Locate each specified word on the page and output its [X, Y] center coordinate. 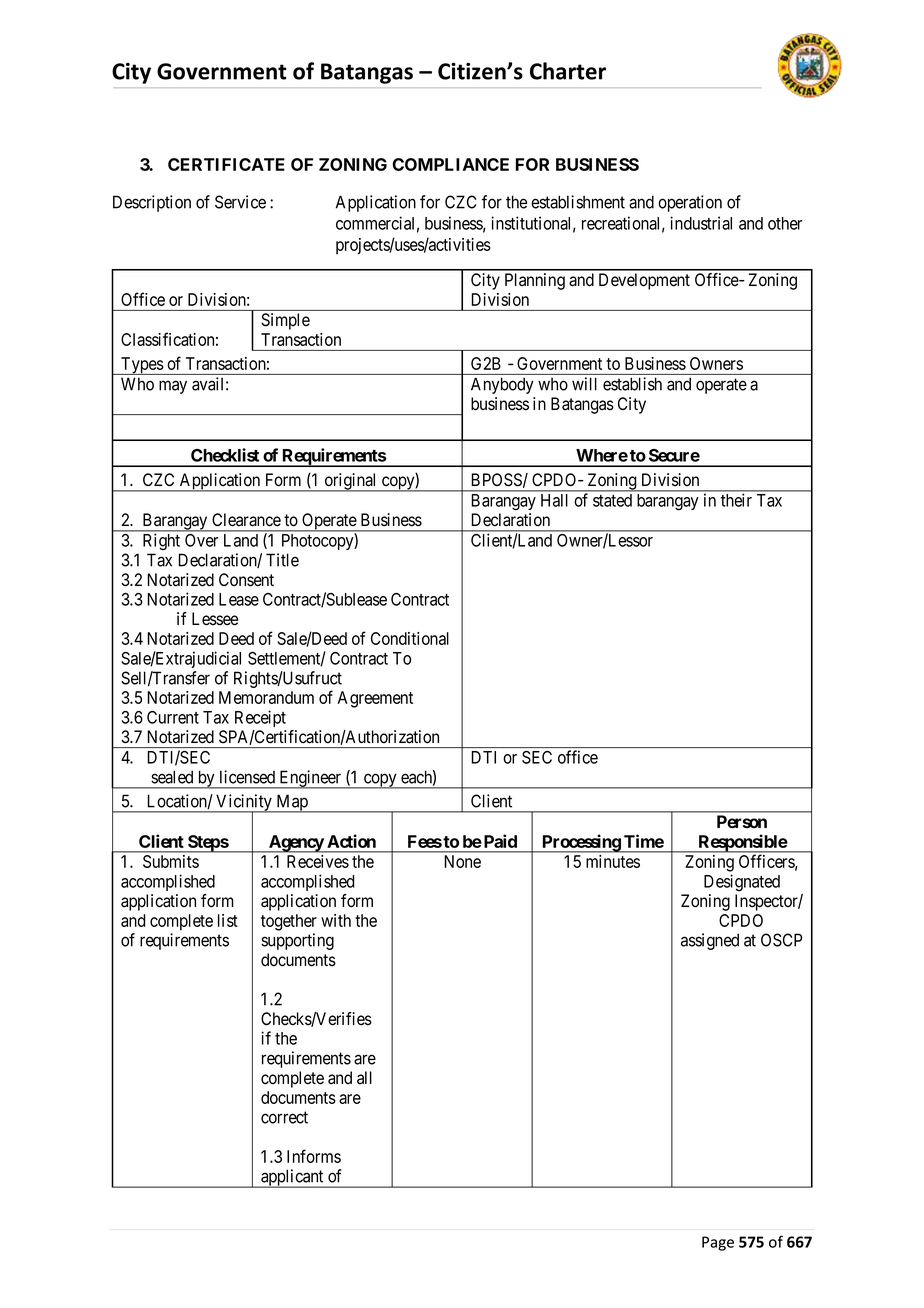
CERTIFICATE [226, 164]
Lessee [215, 619]
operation [690, 203]
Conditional [410, 638]
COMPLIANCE [450, 164]
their [736, 500]
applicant [292, 1178]
